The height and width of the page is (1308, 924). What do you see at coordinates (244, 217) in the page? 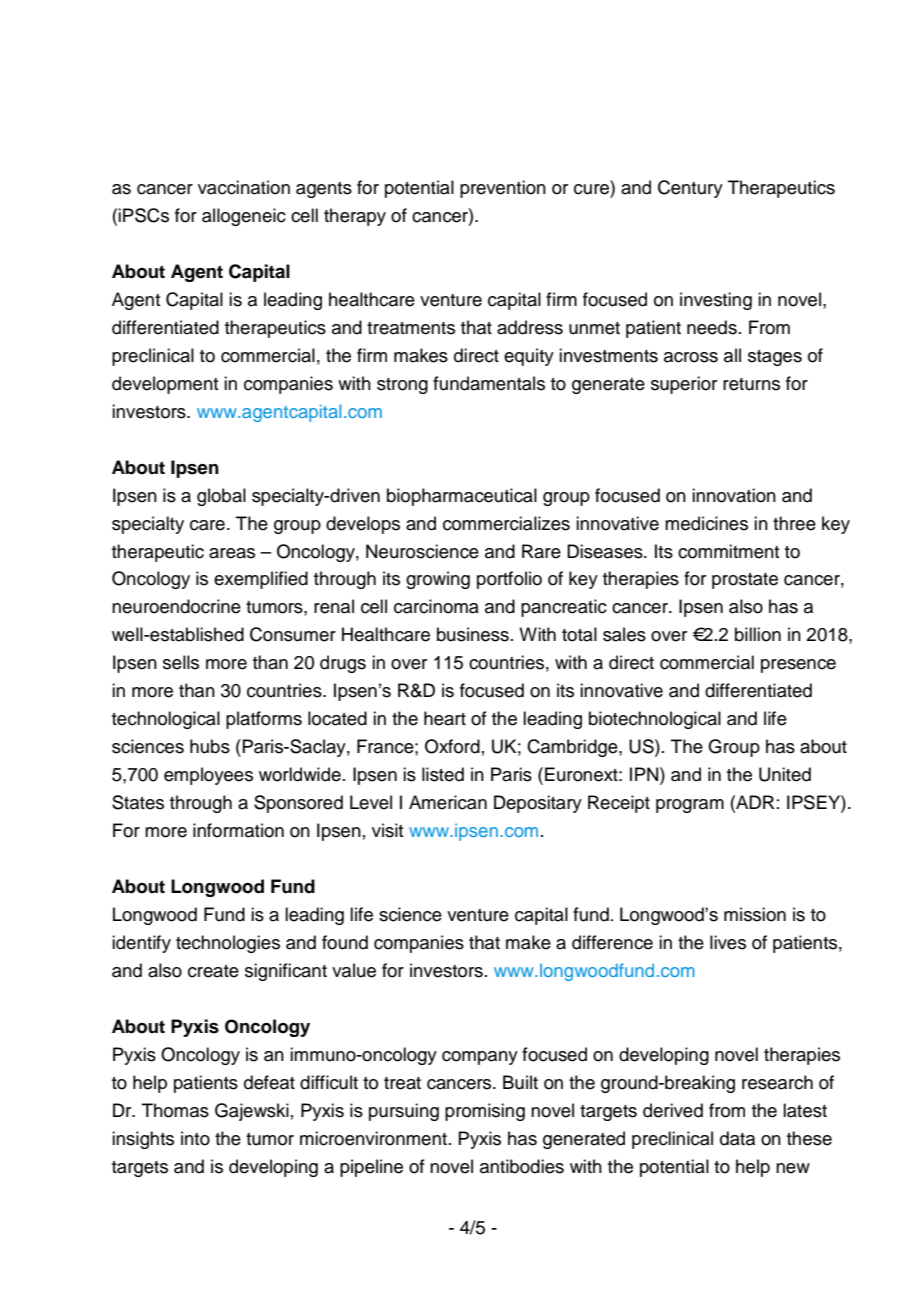
I see `allogeneic` at bounding box center [244, 217].
